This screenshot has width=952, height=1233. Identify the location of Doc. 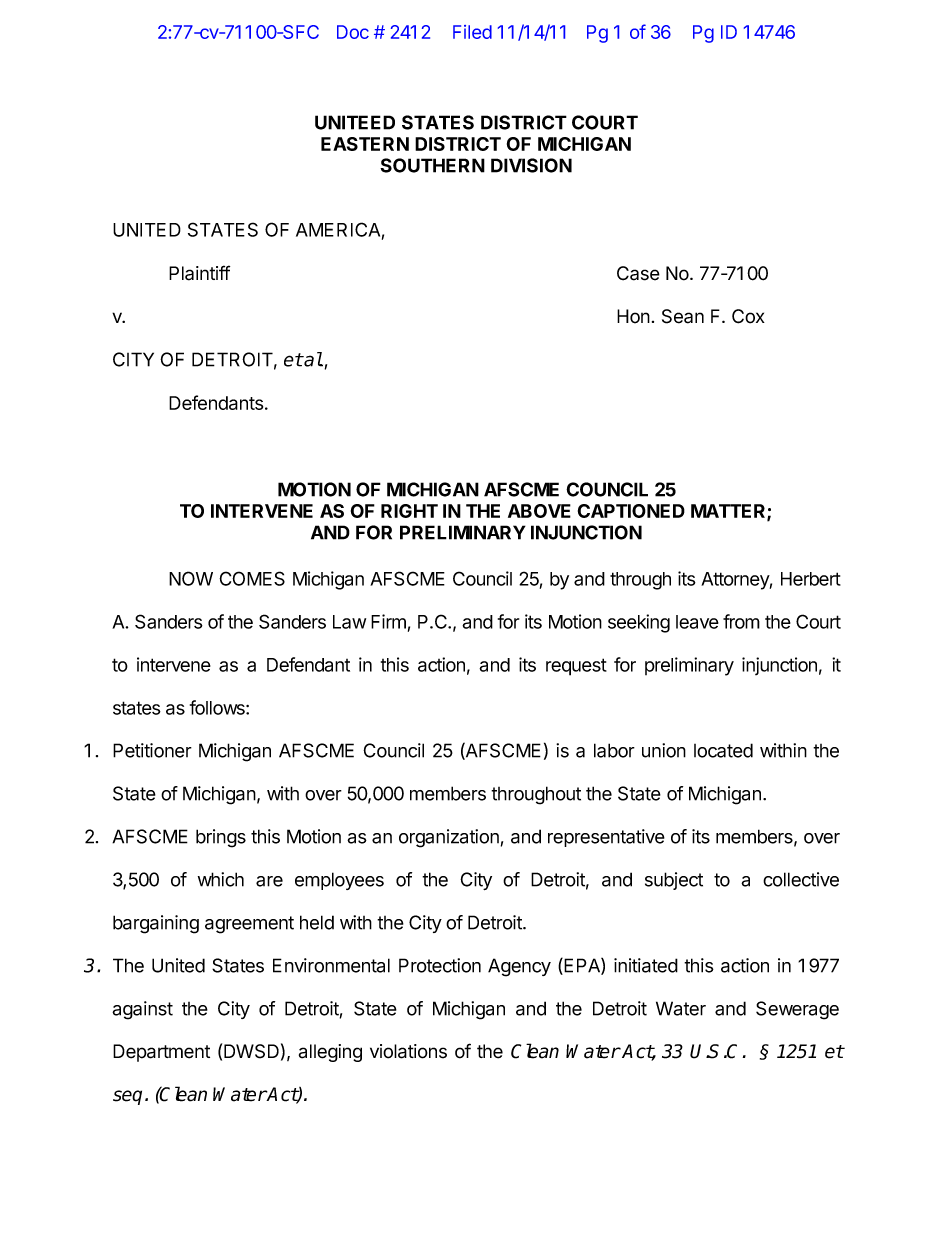
(353, 32).
